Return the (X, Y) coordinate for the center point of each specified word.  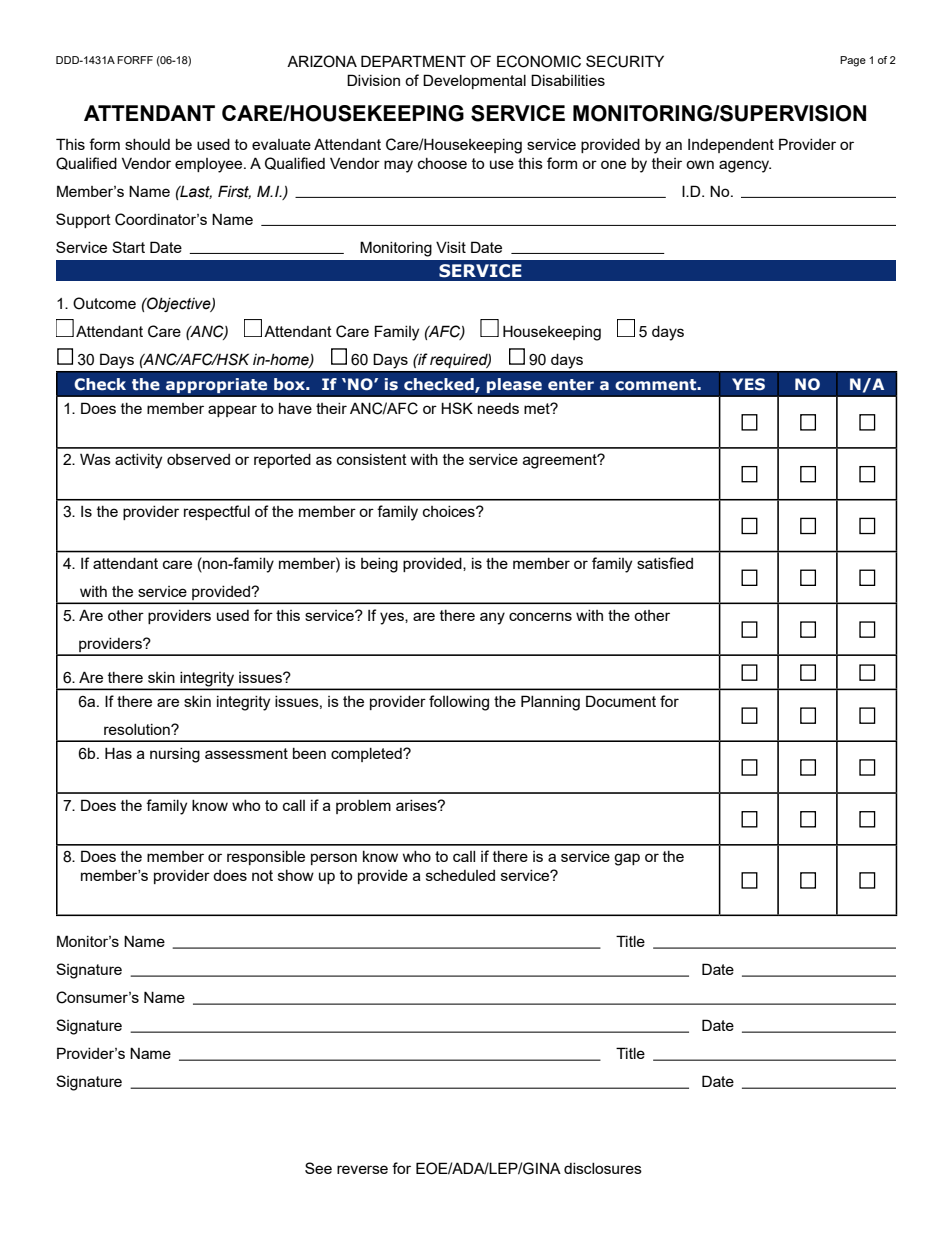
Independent (731, 146)
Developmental (474, 81)
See (318, 1168)
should (147, 144)
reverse (362, 1169)
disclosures (603, 1168)
